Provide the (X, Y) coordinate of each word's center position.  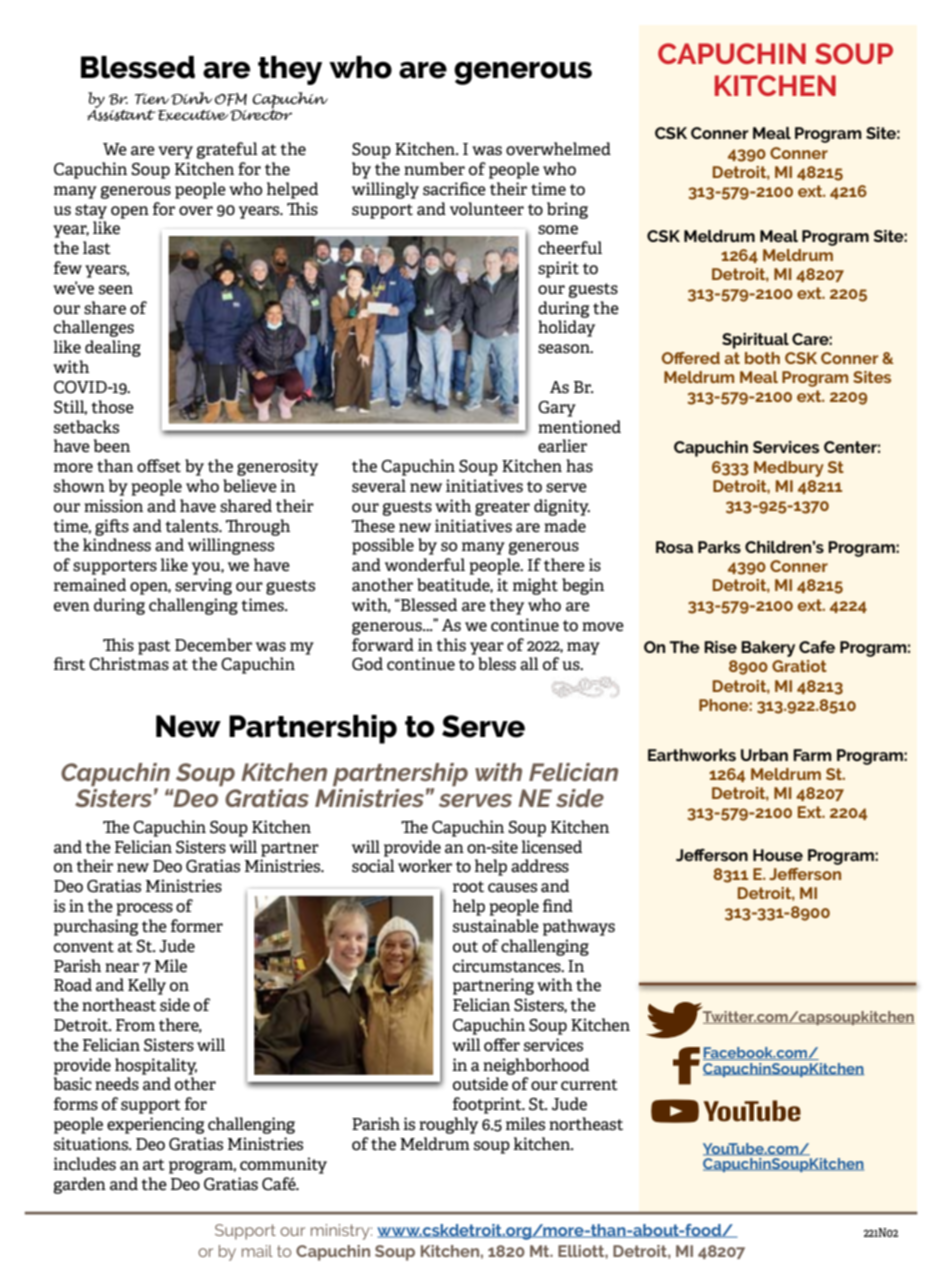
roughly (448, 1125)
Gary (557, 409)
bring (567, 210)
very (175, 152)
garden (79, 1185)
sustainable (496, 926)
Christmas (129, 664)
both (762, 358)
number (434, 168)
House (778, 855)
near (122, 968)
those (112, 407)
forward (383, 645)
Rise (720, 647)
